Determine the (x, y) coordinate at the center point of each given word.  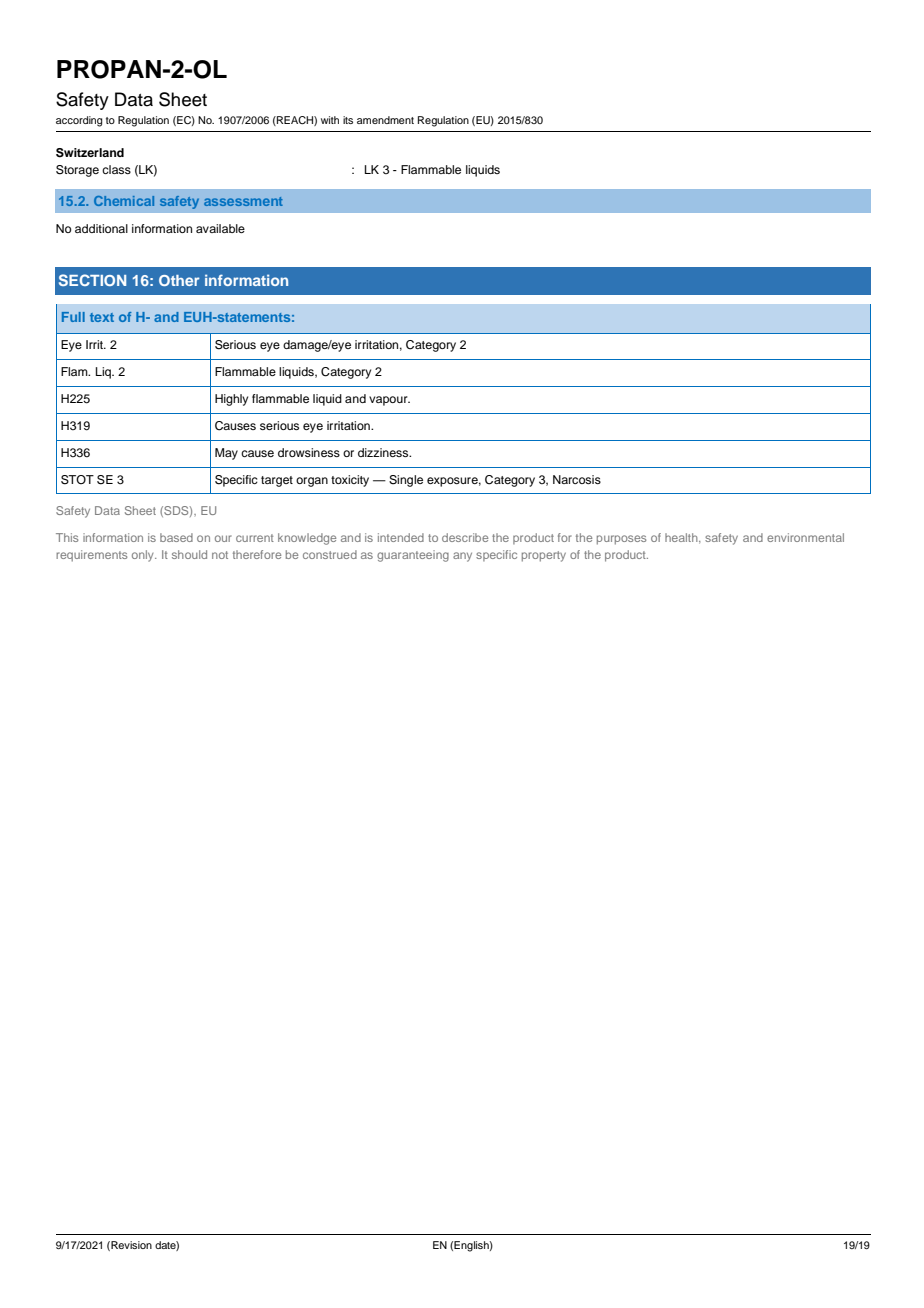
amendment (385, 120)
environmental (805, 537)
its (348, 120)
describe (465, 537)
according (79, 121)
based (176, 537)
